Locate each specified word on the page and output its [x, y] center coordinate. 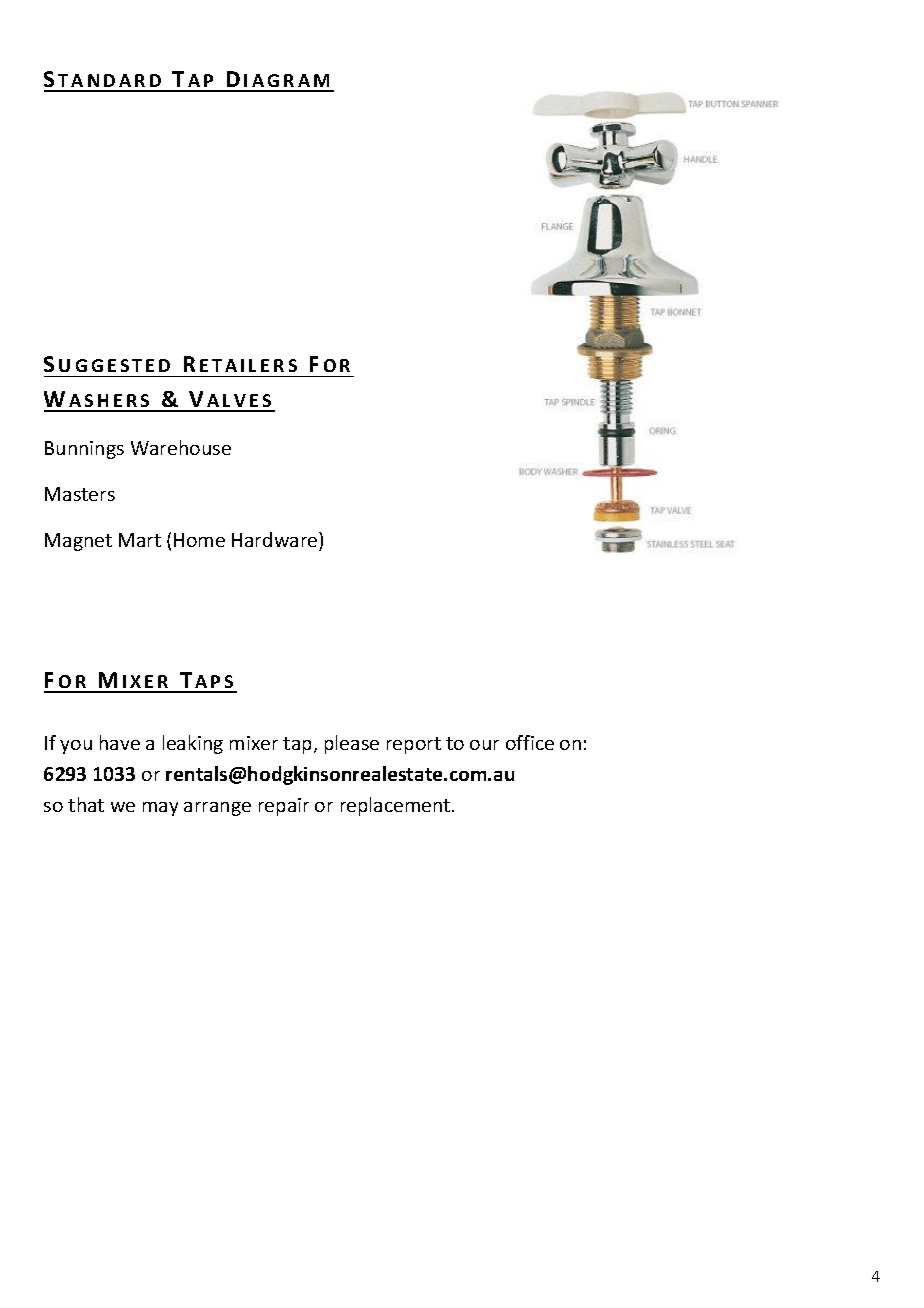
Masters [80, 494]
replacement [397, 806]
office [530, 742]
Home [199, 540]
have [120, 742]
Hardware [276, 539]
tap [299, 745]
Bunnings [84, 450]
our [484, 745]
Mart [140, 540]
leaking [193, 744]
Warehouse [181, 447]
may [160, 809]
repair [284, 807]
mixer [254, 743]
